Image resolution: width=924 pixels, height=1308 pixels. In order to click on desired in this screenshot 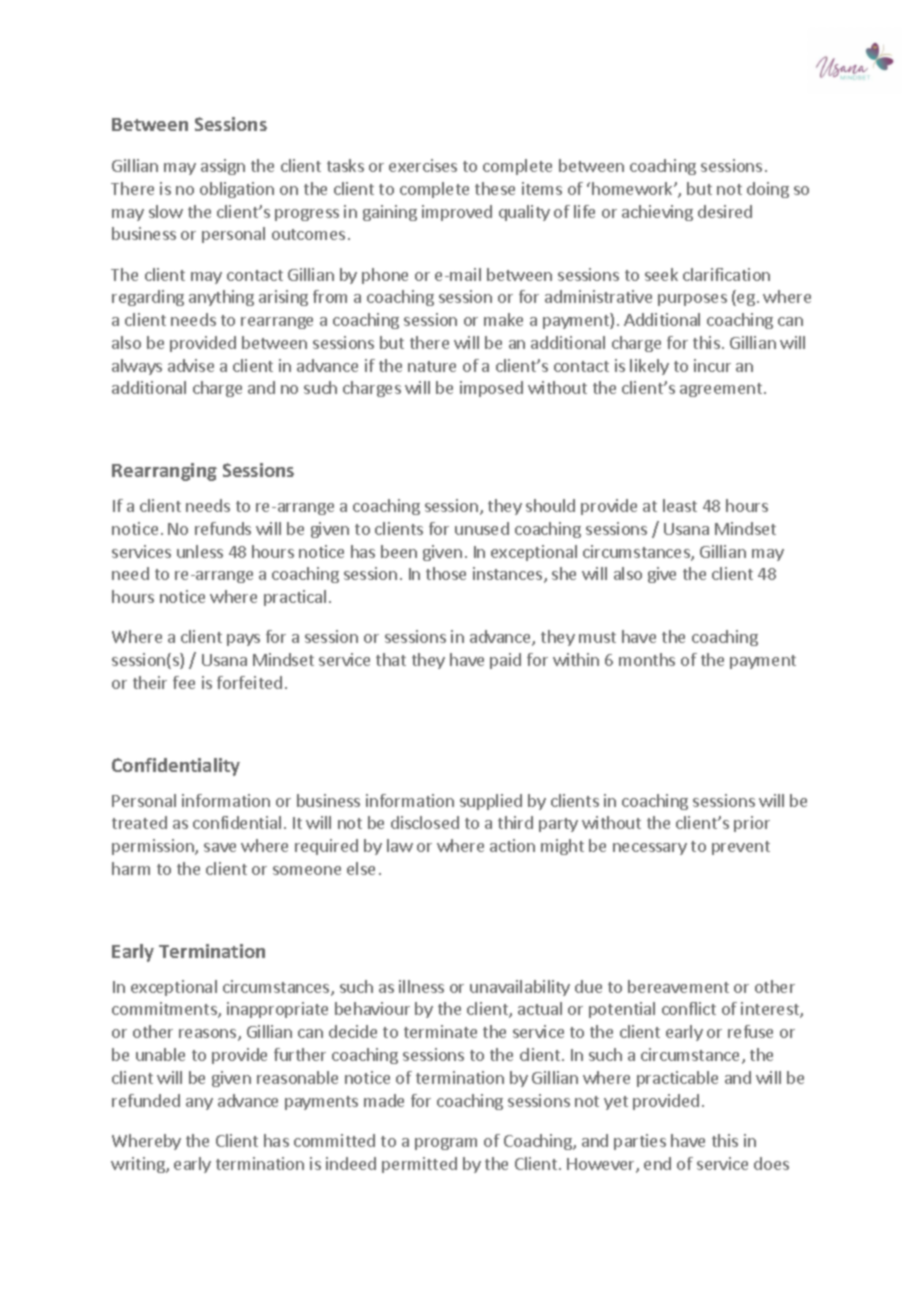, I will do `click(725, 211)`.
